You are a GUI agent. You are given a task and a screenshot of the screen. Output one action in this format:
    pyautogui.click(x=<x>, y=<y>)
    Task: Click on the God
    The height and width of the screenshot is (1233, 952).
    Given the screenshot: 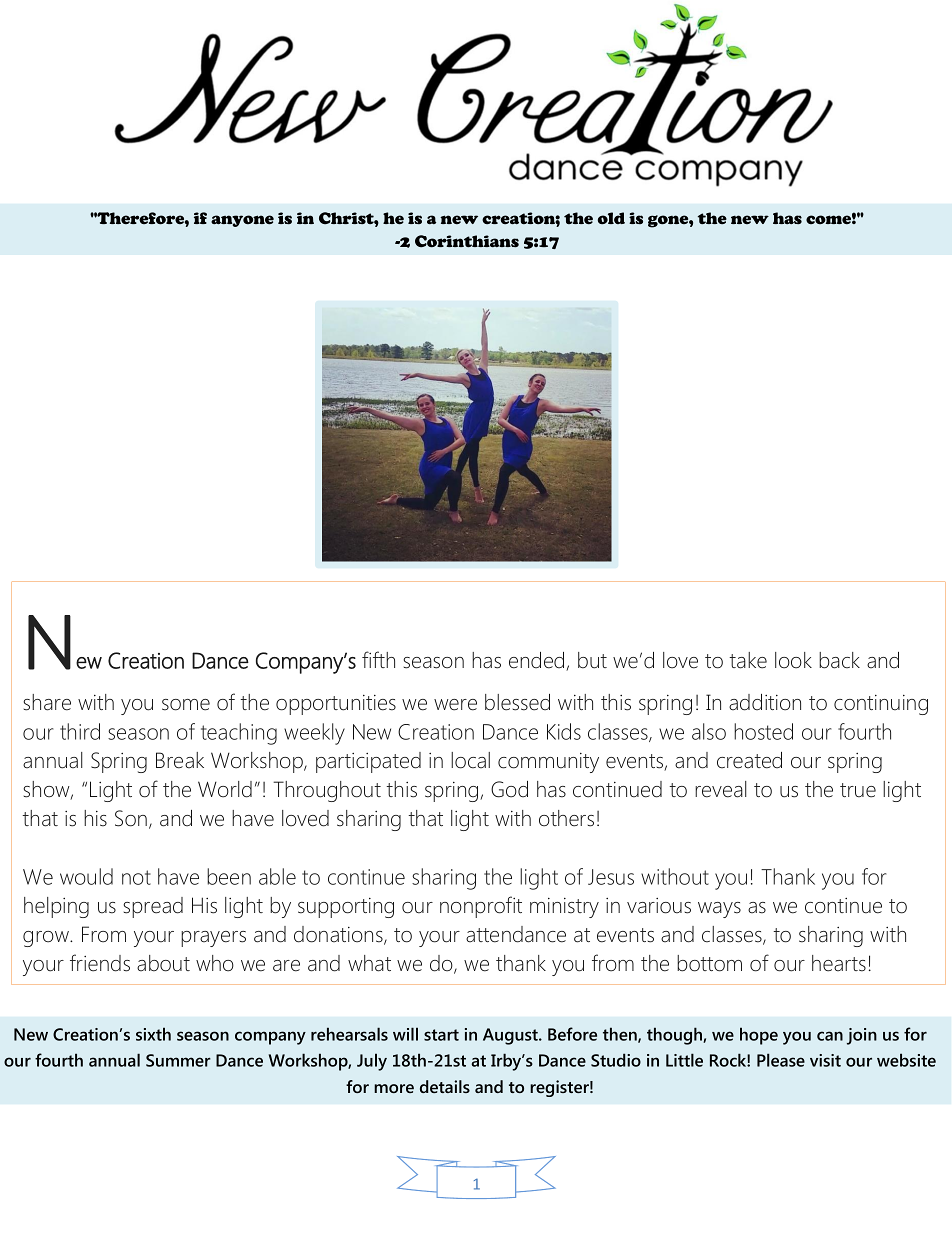 What is the action you would take?
    pyautogui.click(x=509, y=789)
